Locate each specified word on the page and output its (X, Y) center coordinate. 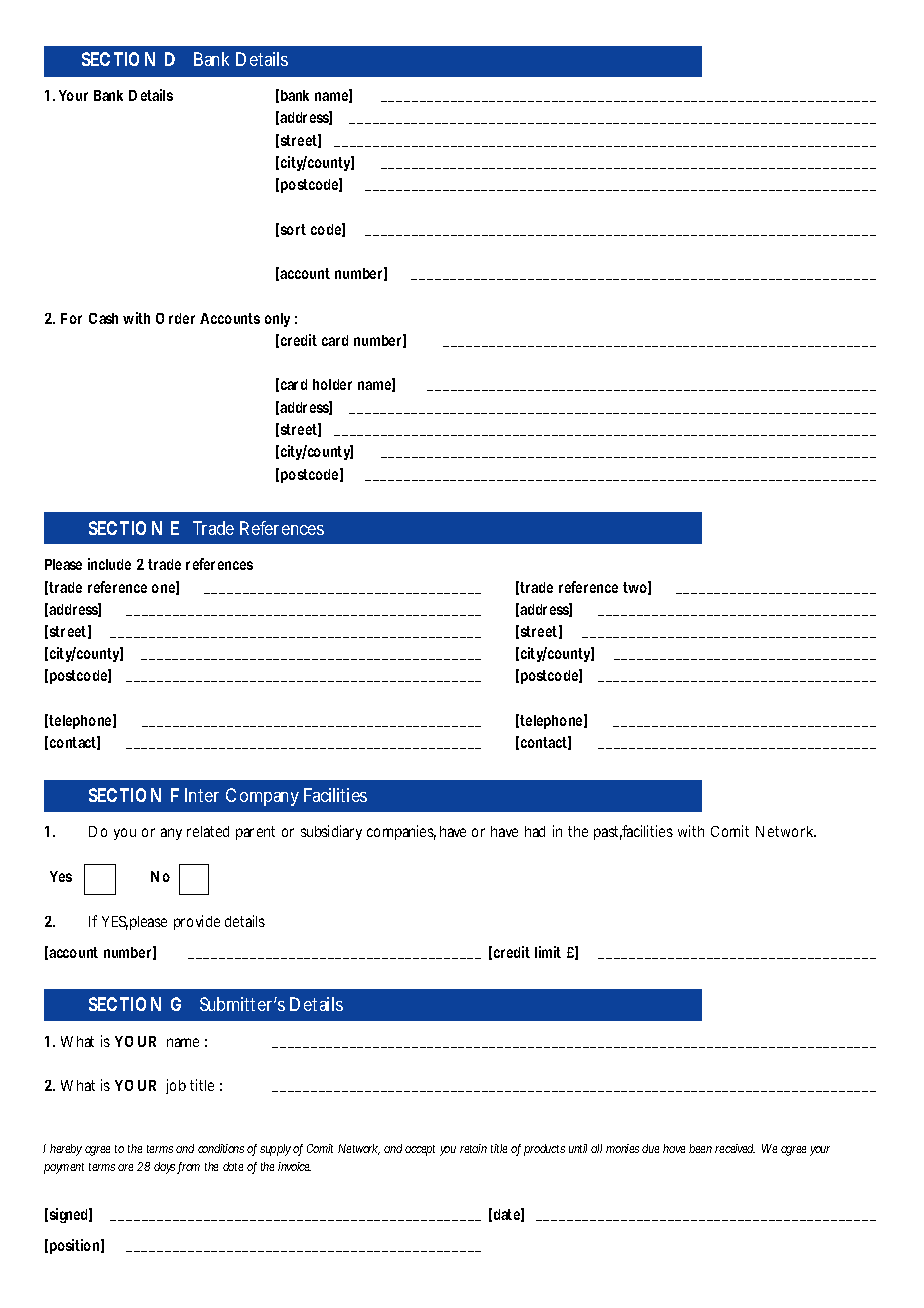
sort (293, 229)
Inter (202, 795)
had (535, 831)
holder (332, 384)
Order (175, 318)
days (166, 1168)
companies (401, 832)
